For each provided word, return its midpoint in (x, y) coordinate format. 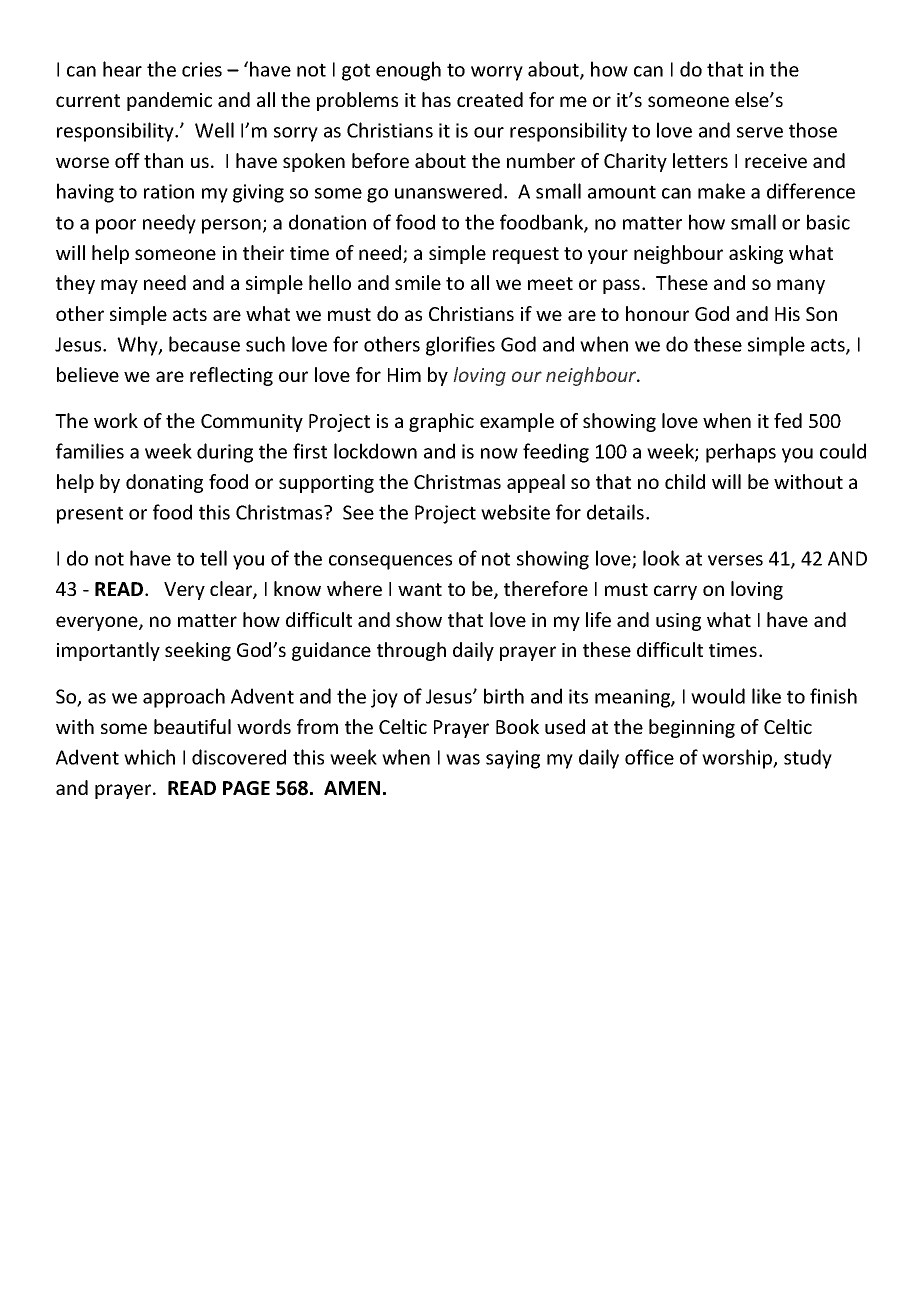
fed (788, 420)
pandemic (169, 101)
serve (760, 132)
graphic (441, 422)
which (149, 757)
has (436, 99)
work (116, 420)
